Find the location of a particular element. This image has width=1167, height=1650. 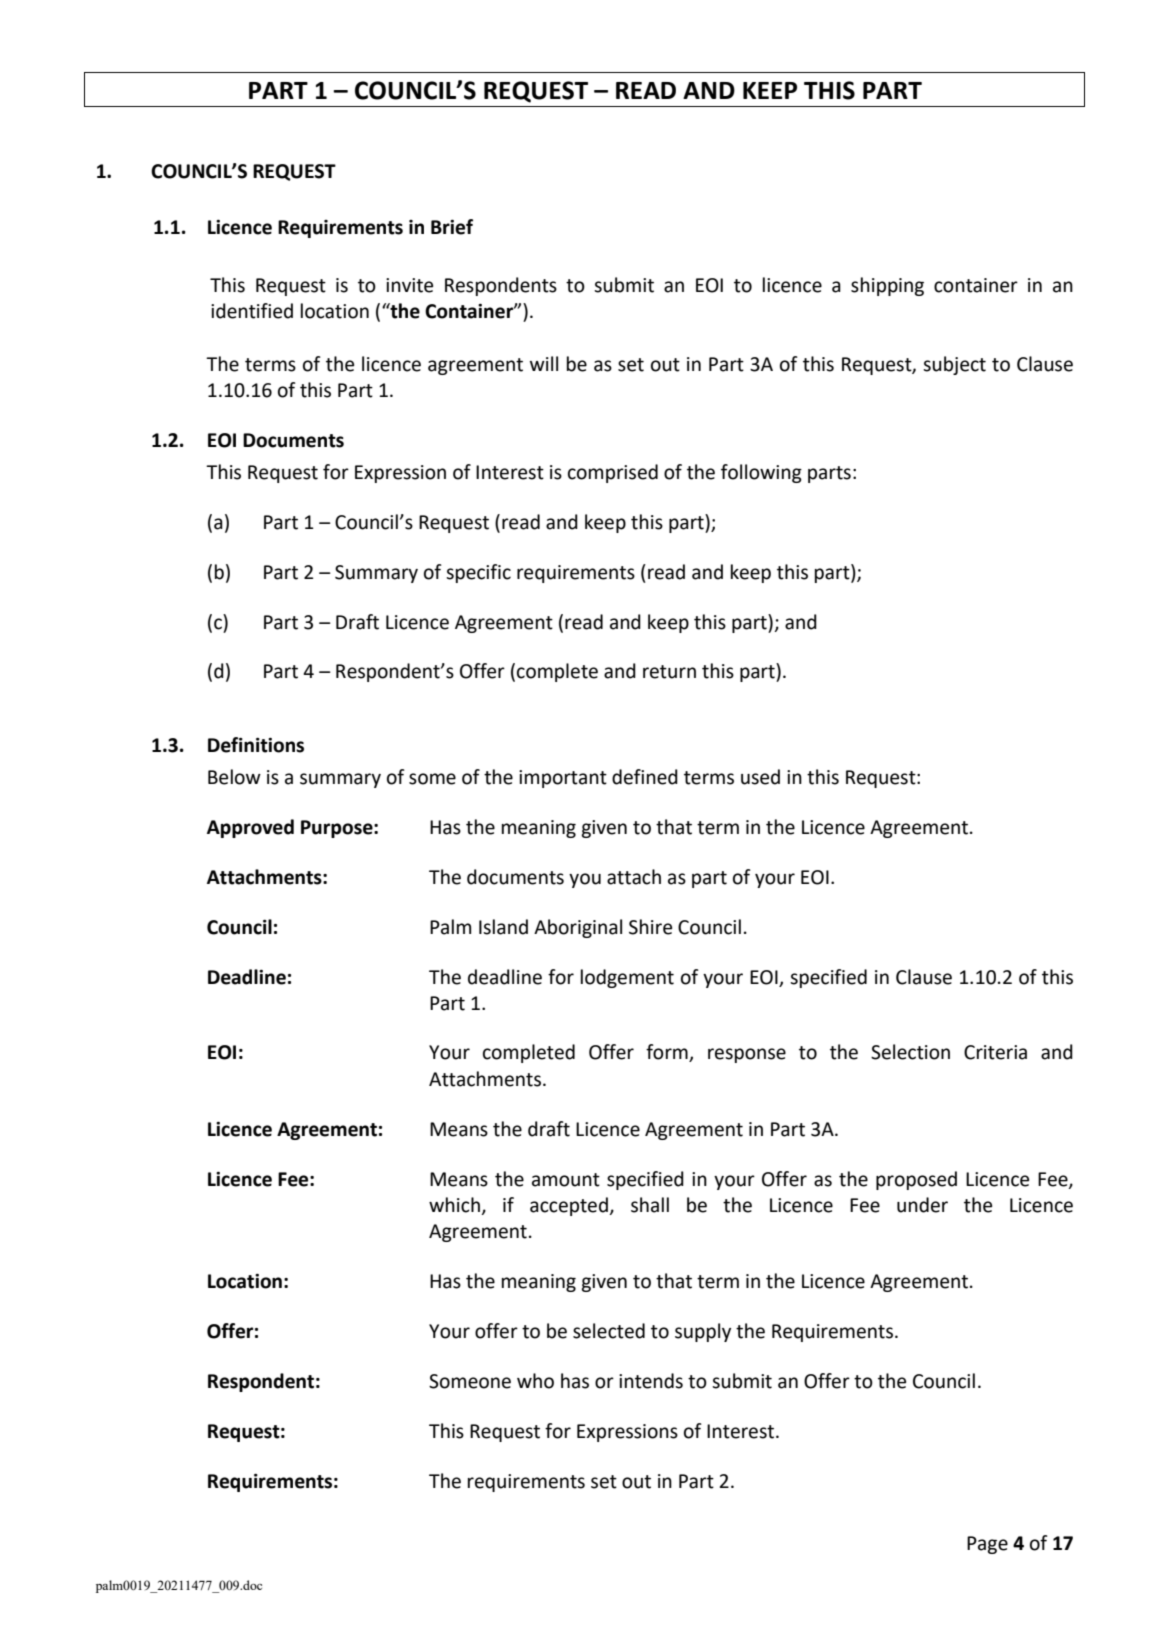

comprised is located at coordinates (613, 473).
